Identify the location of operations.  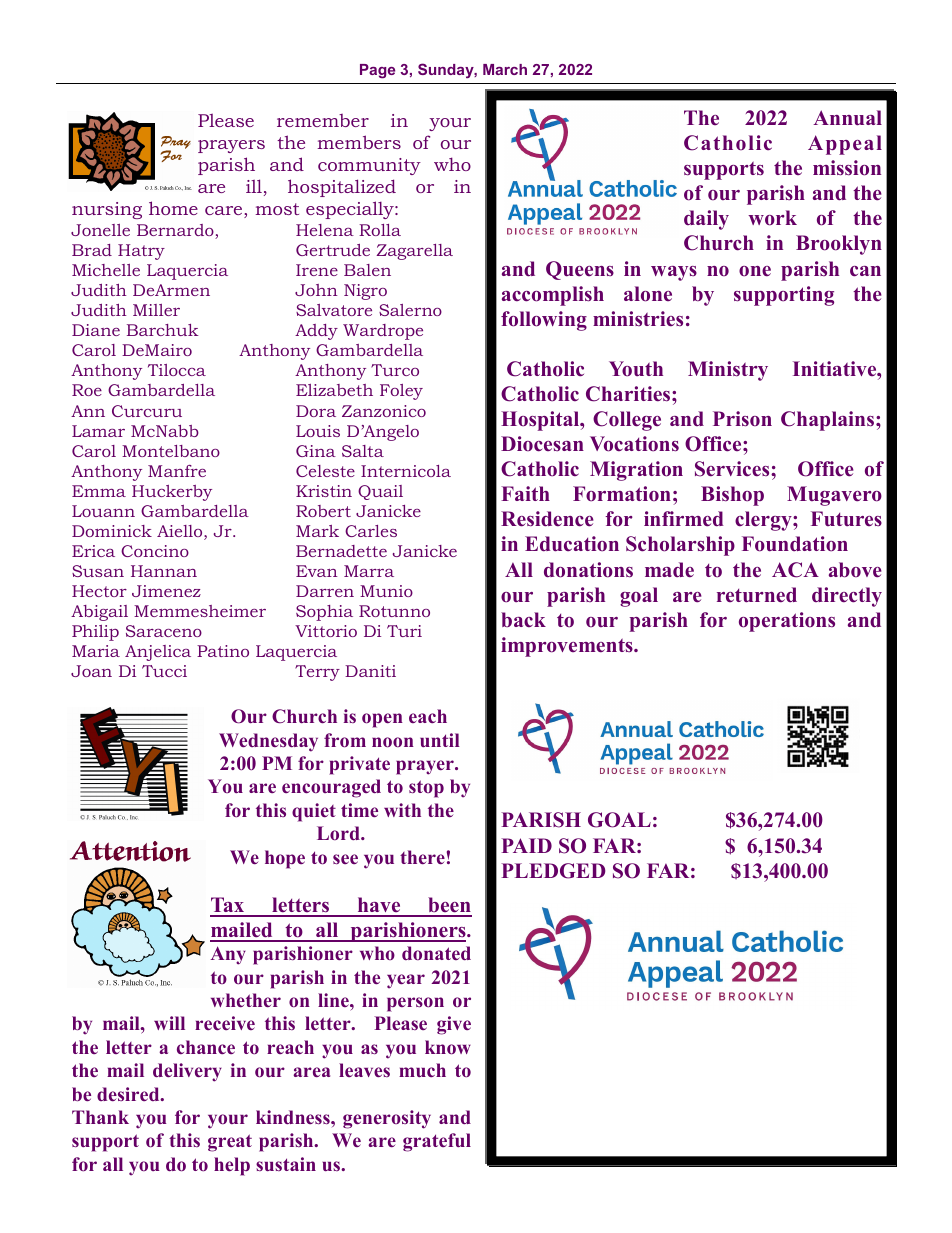
(787, 622).
